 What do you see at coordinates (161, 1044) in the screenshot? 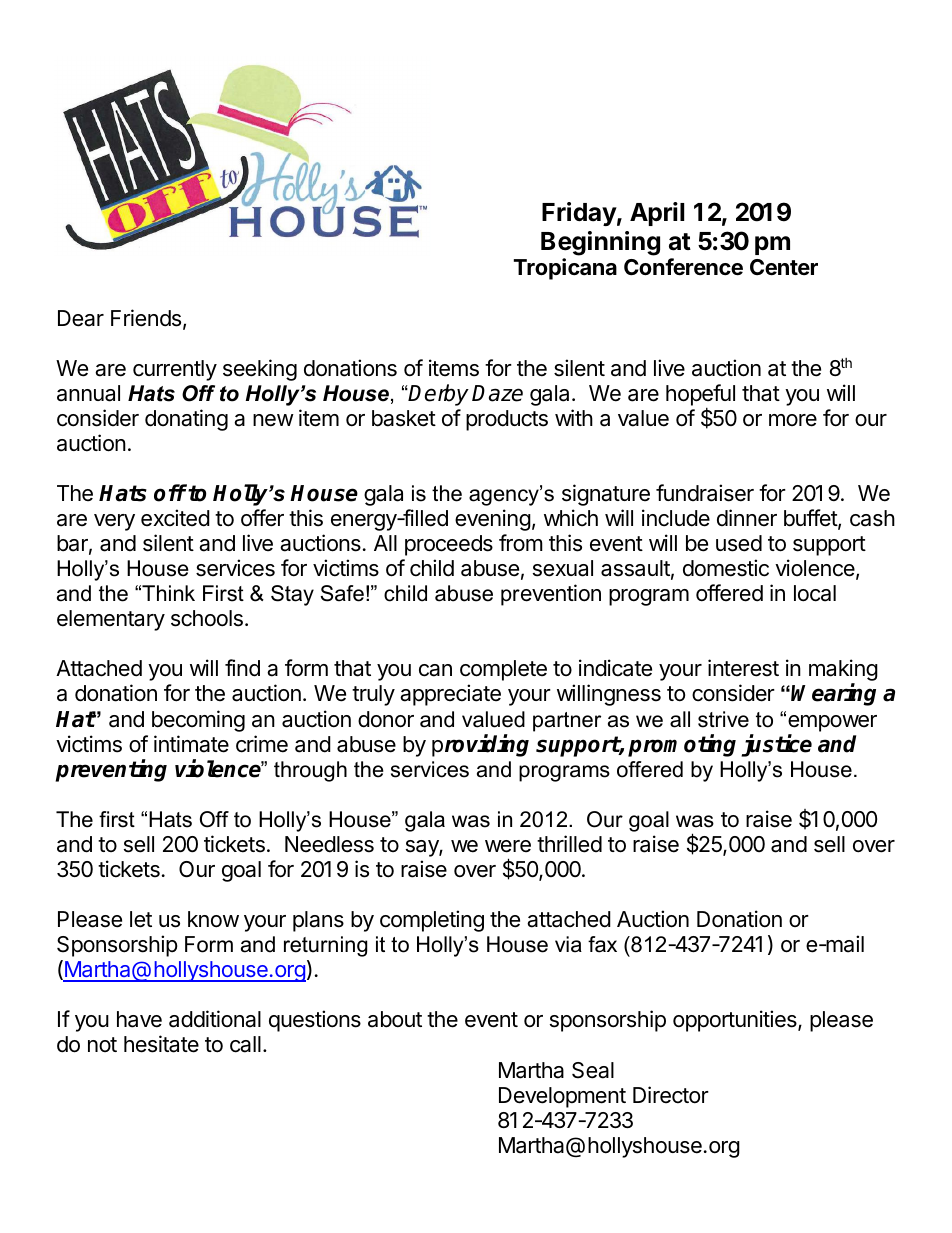
I see `hesitate` at bounding box center [161, 1044].
